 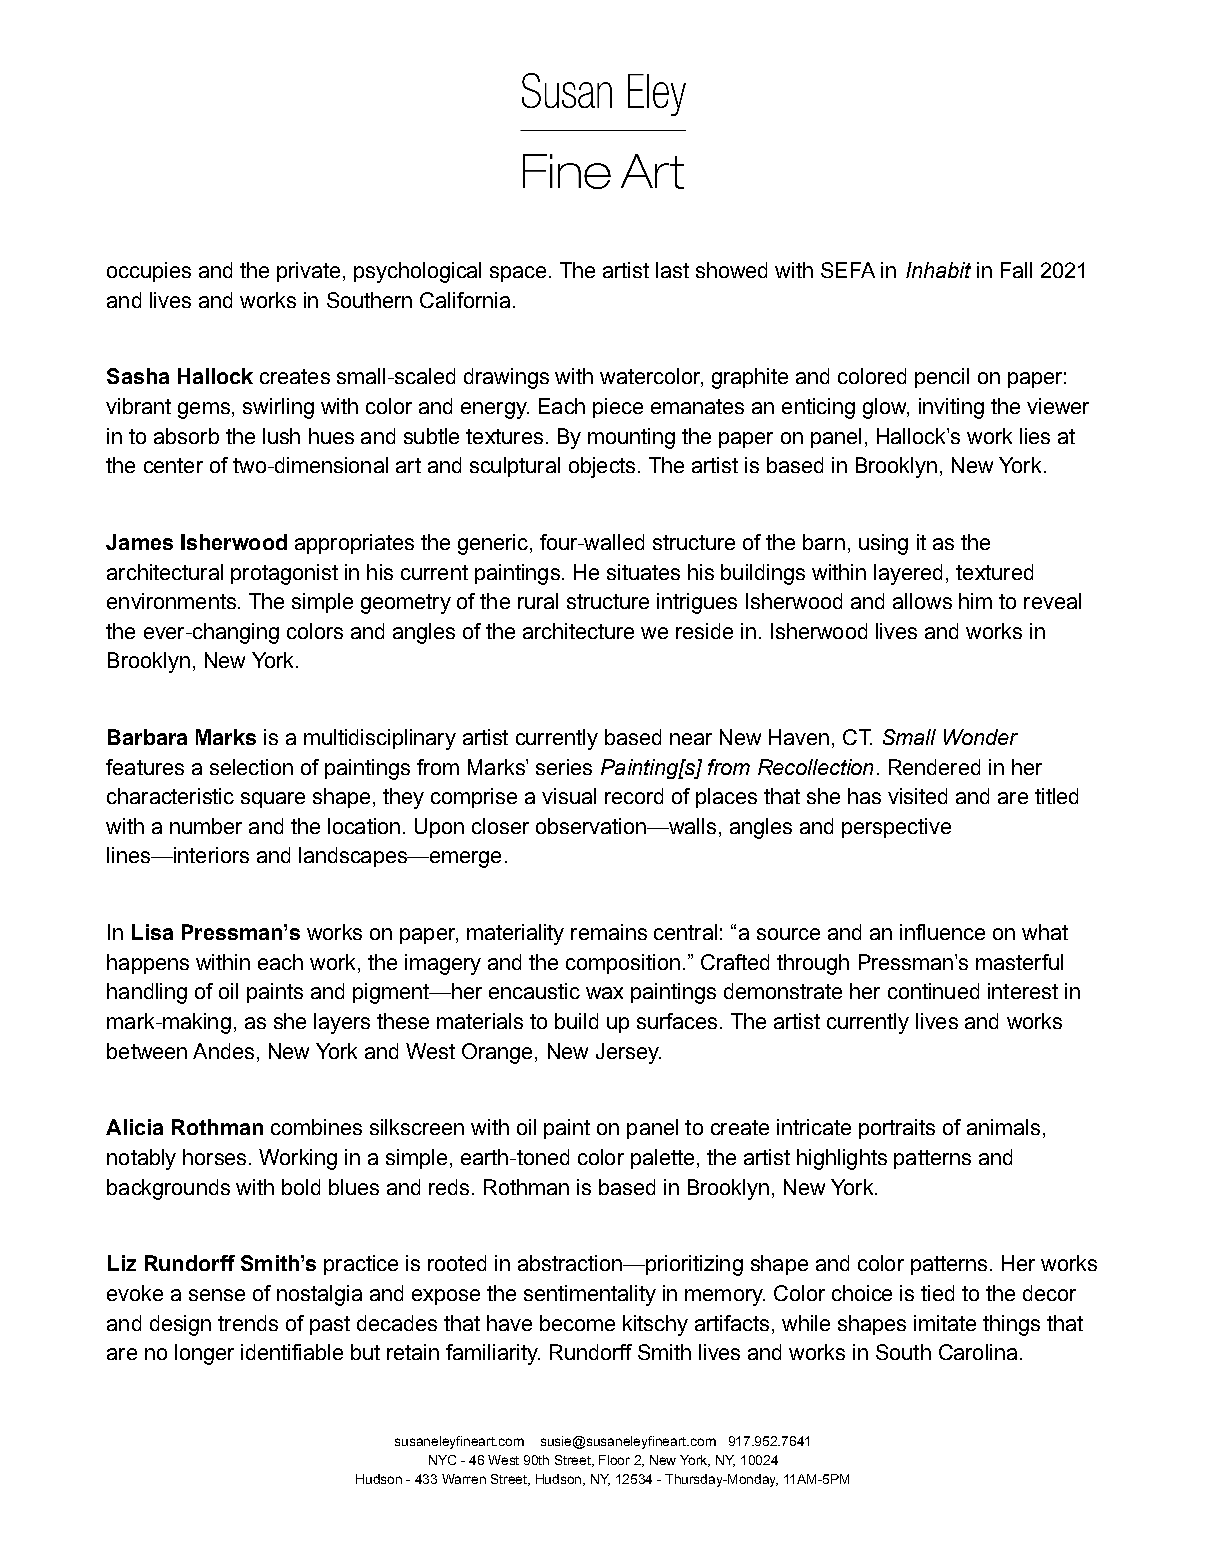 What do you see at coordinates (308, 272) in the screenshot?
I see `private` at bounding box center [308, 272].
